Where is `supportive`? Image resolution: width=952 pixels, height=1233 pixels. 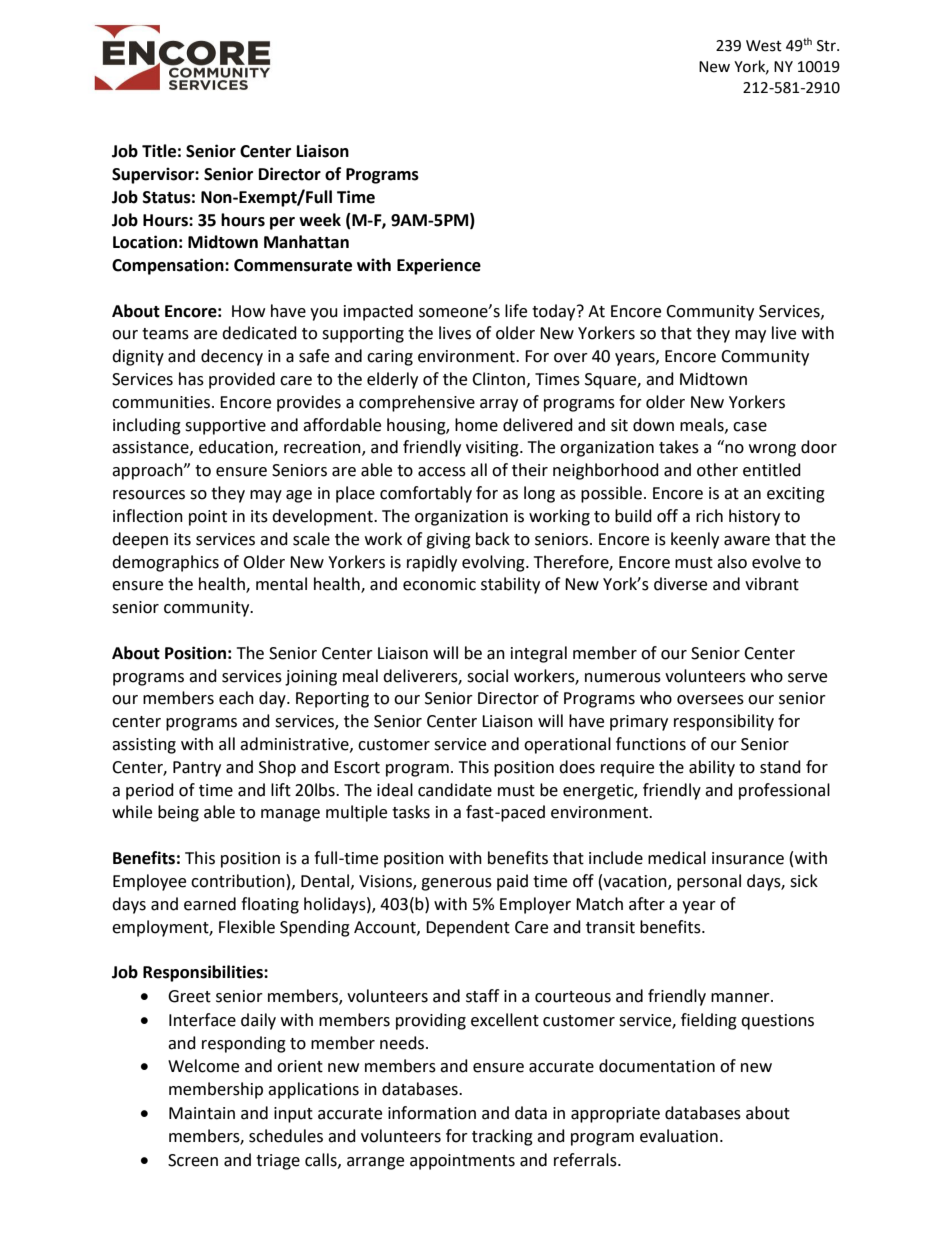
supportive is located at coordinates (225, 427).
